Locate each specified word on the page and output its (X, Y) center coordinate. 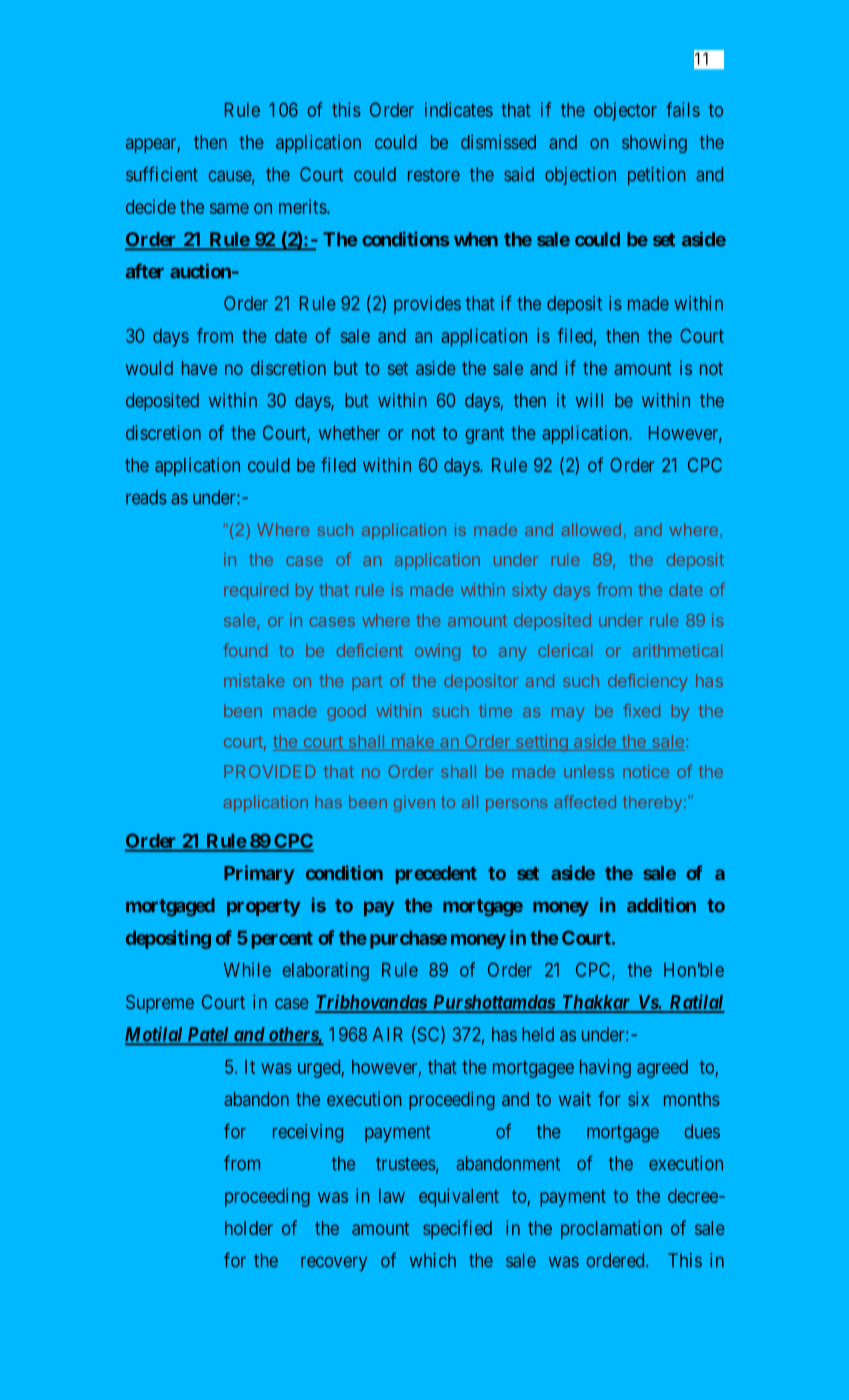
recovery (334, 1263)
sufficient (162, 174)
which (433, 1260)
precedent (436, 875)
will (589, 400)
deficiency (647, 682)
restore (434, 175)
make (413, 741)
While (247, 969)
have (199, 368)
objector (625, 111)
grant (484, 435)
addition (661, 905)
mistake (254, 680)
